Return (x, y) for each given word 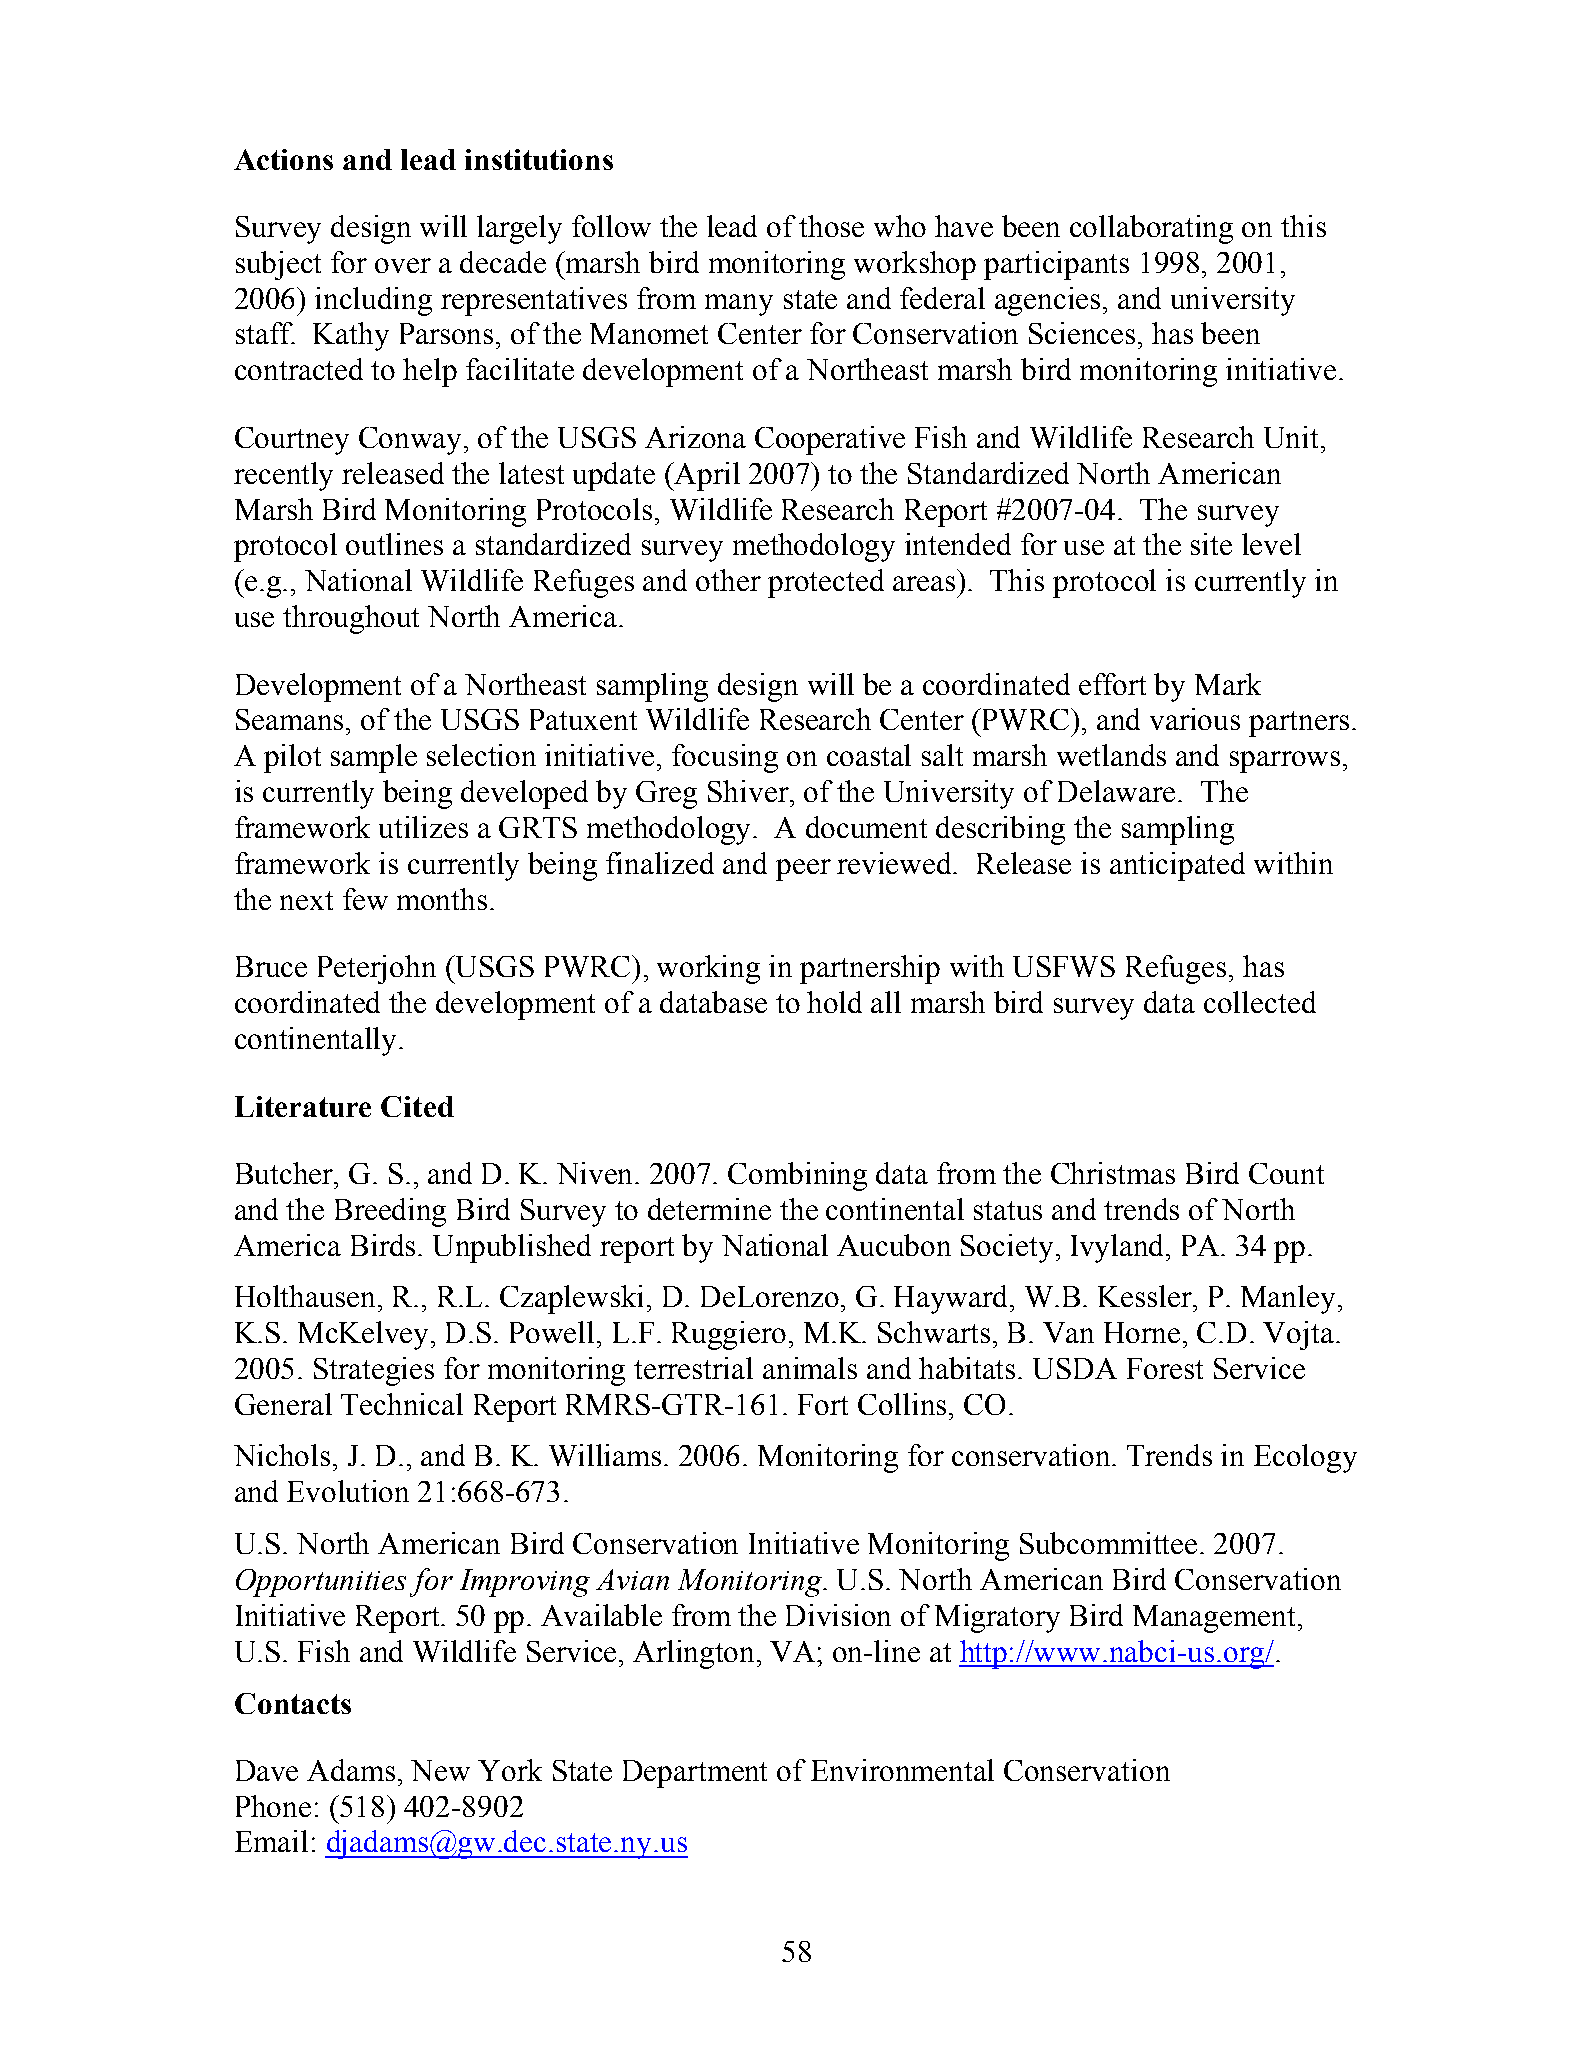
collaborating (1151, 229)
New (440, 1770)
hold (834, 1002)
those (831, 226)
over (403, 265)
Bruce (271, 966)
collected (1260, 1002)
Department (695, 1774)
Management (1214, 1619)
